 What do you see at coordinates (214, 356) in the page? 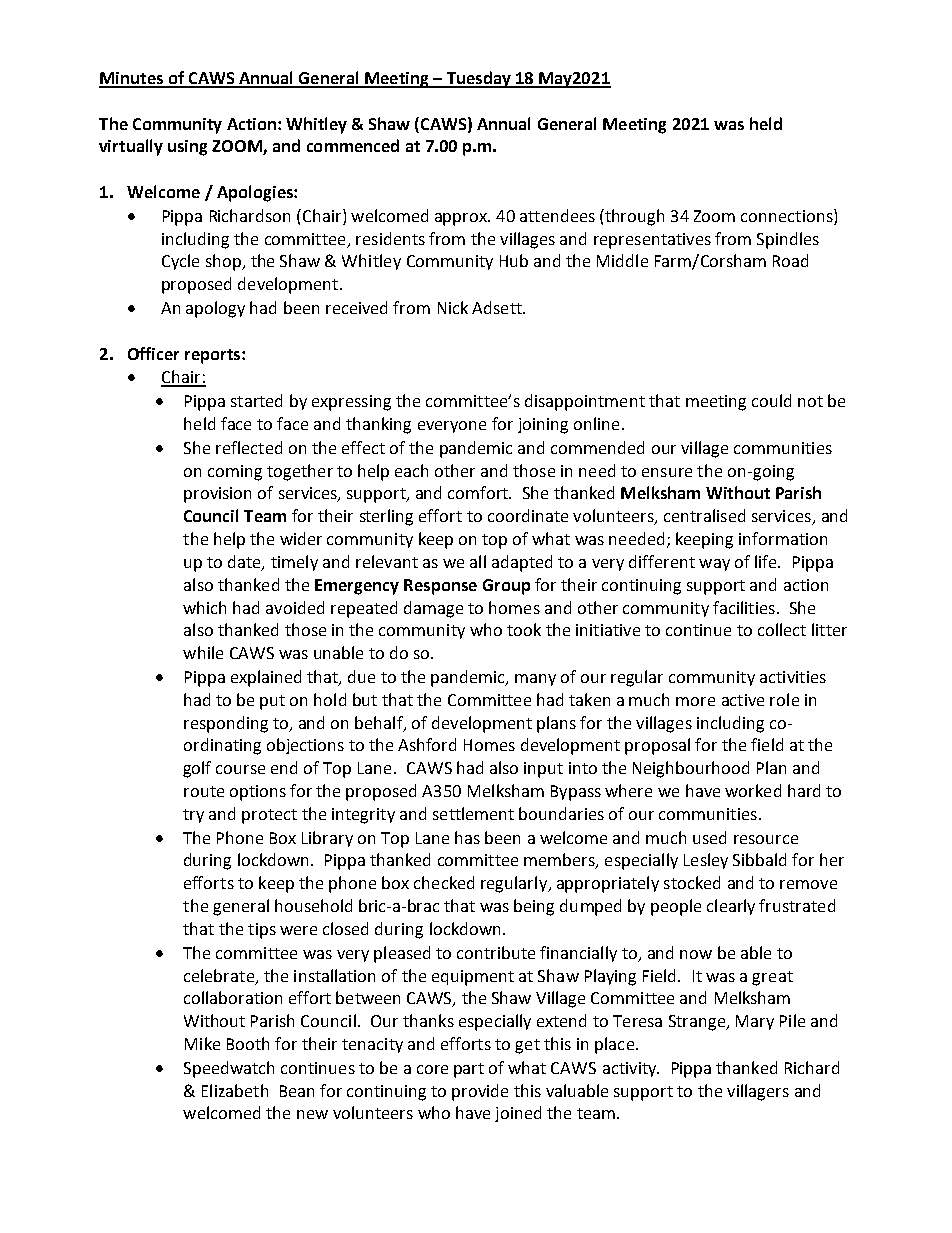
I see `reports` at bounding box center [214, 356].
